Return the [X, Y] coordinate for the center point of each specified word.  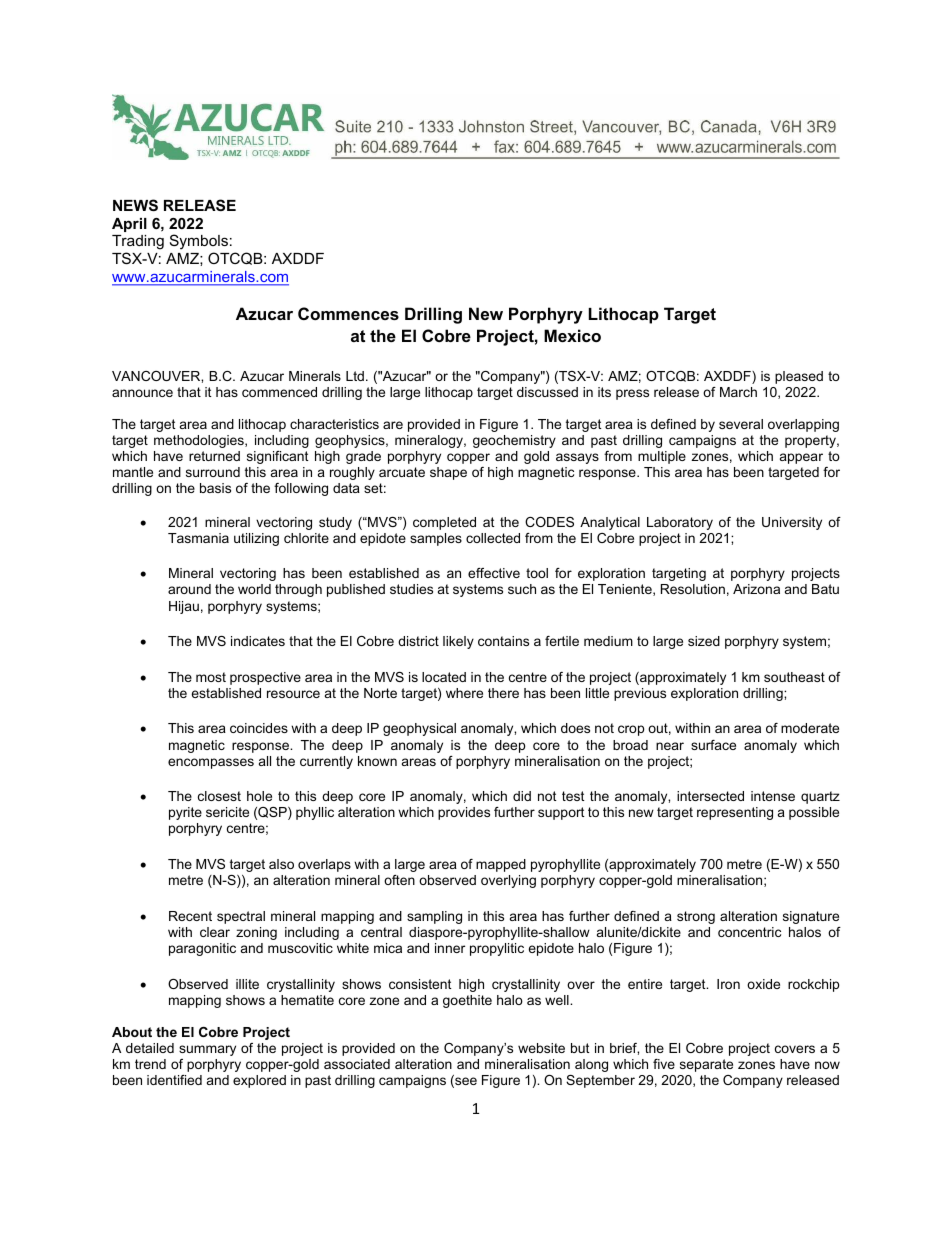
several [741, 424]
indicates [258, 641]
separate [706, 1065]
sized [704, 641]
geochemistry [514, 441]
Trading [138, 244]
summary [207, 1050]
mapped [501, 865]
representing [735, 813]
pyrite [185, 813]
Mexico [572, 335]
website [541, 1048]
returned [214, 456]
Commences [348, 313]
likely [458, 642]
